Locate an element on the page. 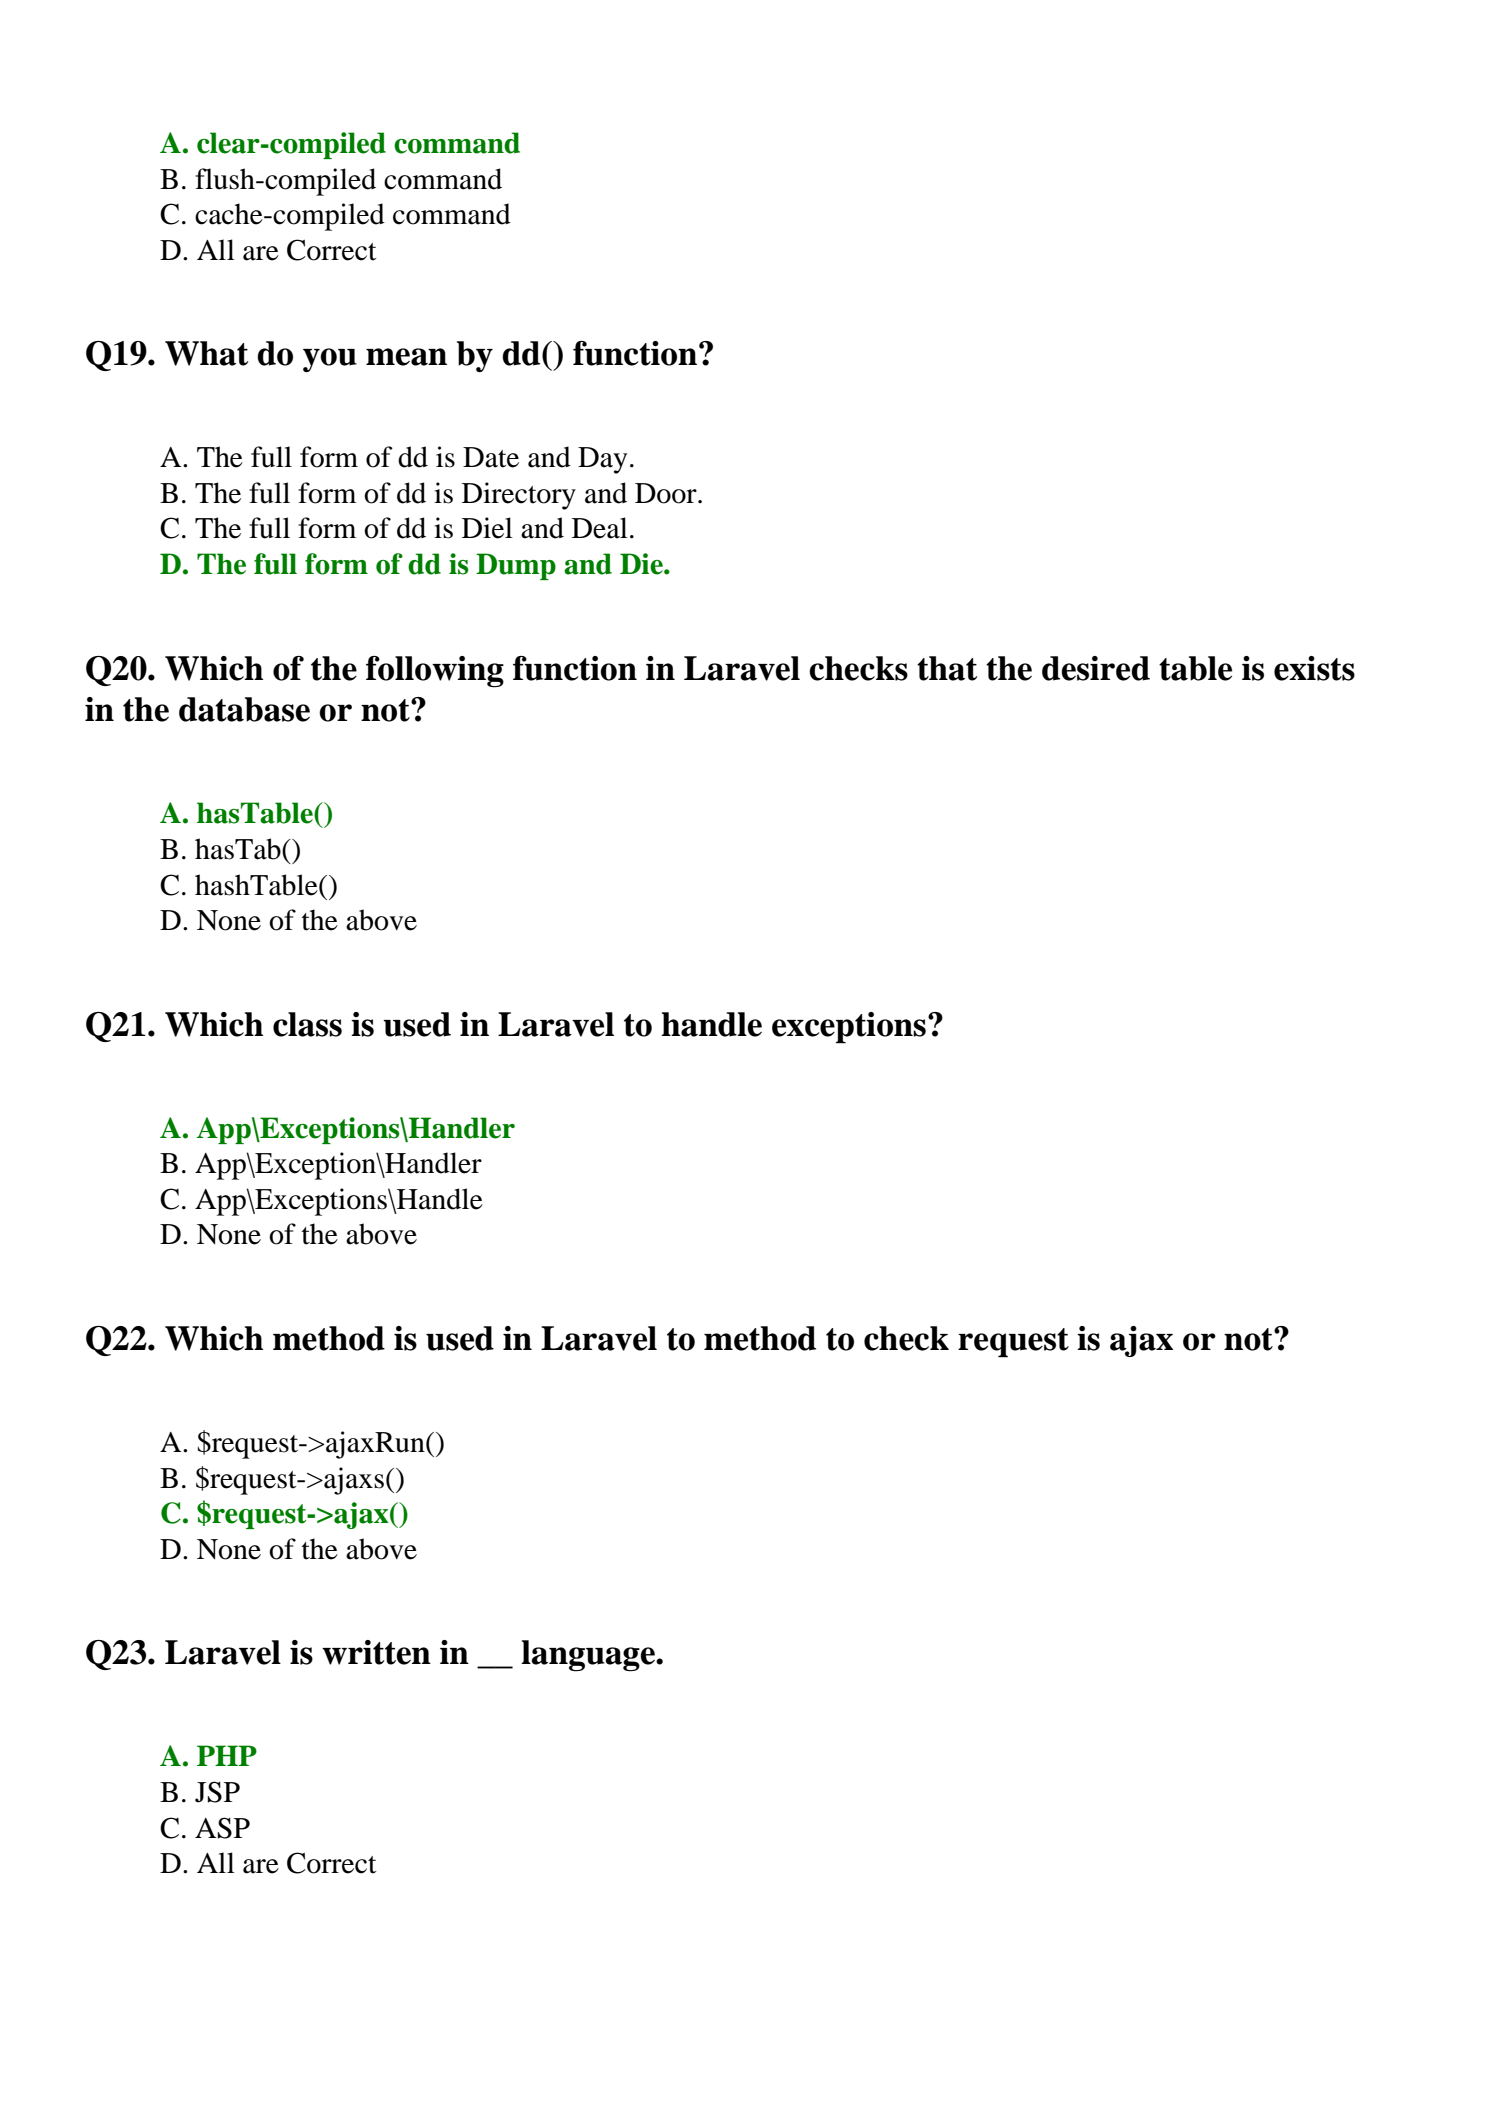  you is located at coordinates (330, 360).
